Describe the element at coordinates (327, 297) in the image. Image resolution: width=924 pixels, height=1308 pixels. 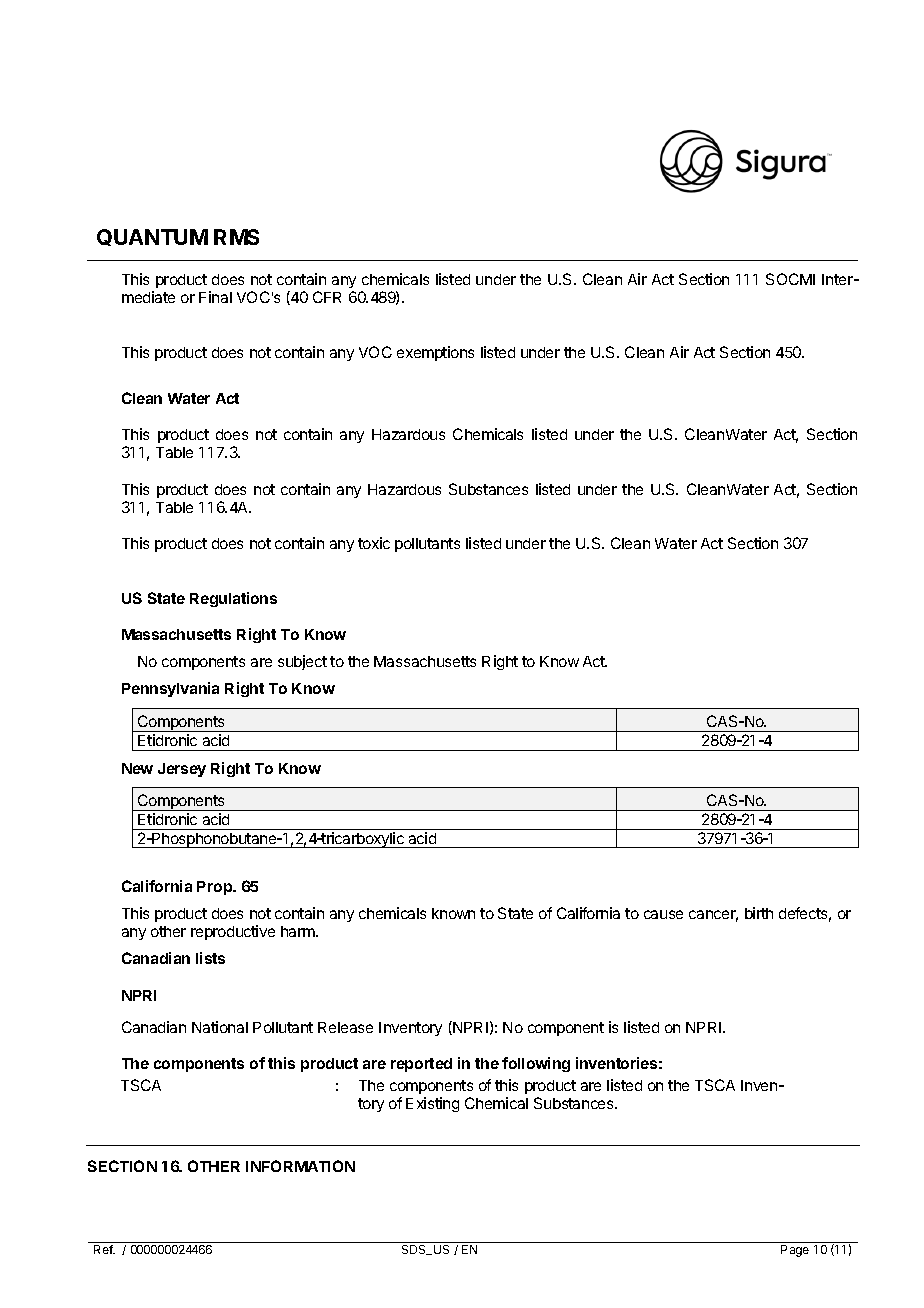
I see `CFR` at that location.
